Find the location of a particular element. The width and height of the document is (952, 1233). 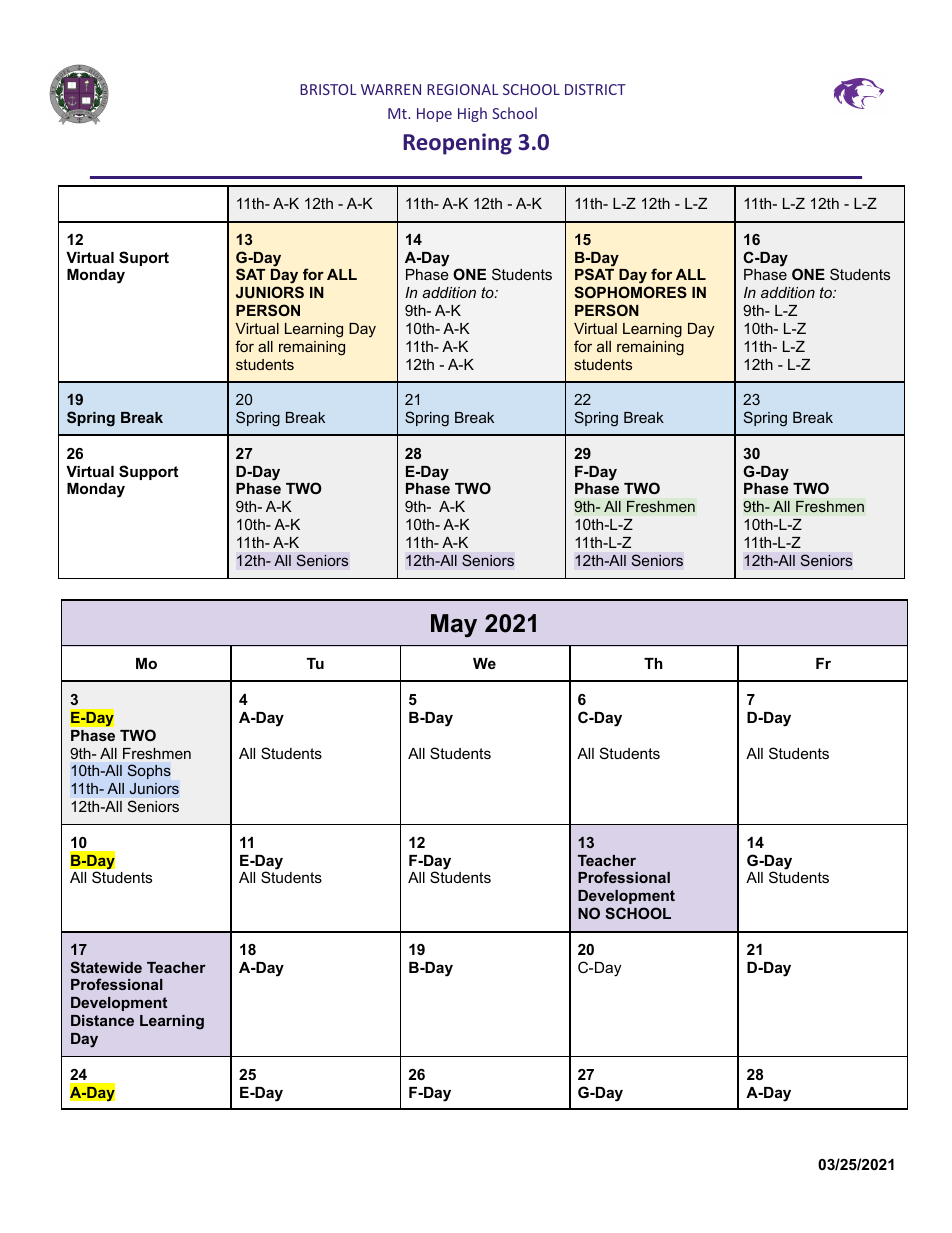

WARREN is located at coordinates (391, 89).
